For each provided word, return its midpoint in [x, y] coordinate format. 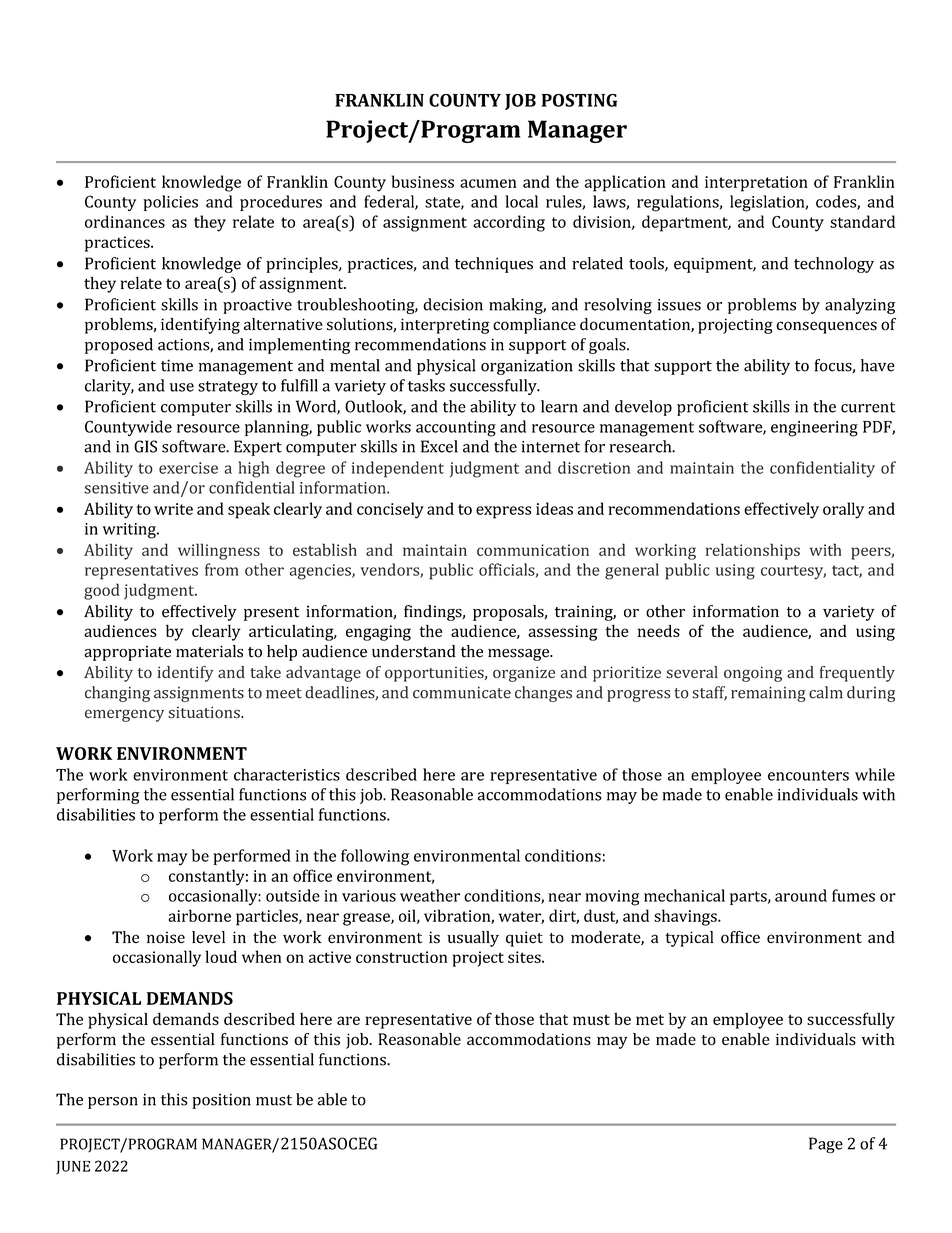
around [801, 895]
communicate [462, 692]
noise [166, 937]
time [177, 365]
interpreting [445, 326]
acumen [488, 183]
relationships [753, 551]
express [504, 512]
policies [170, 203]
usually [473, 939]
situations [205, 712]
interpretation [756, 184]
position [221, 1101]
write [173, 509]
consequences [826, 327]
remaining [768, 694]
